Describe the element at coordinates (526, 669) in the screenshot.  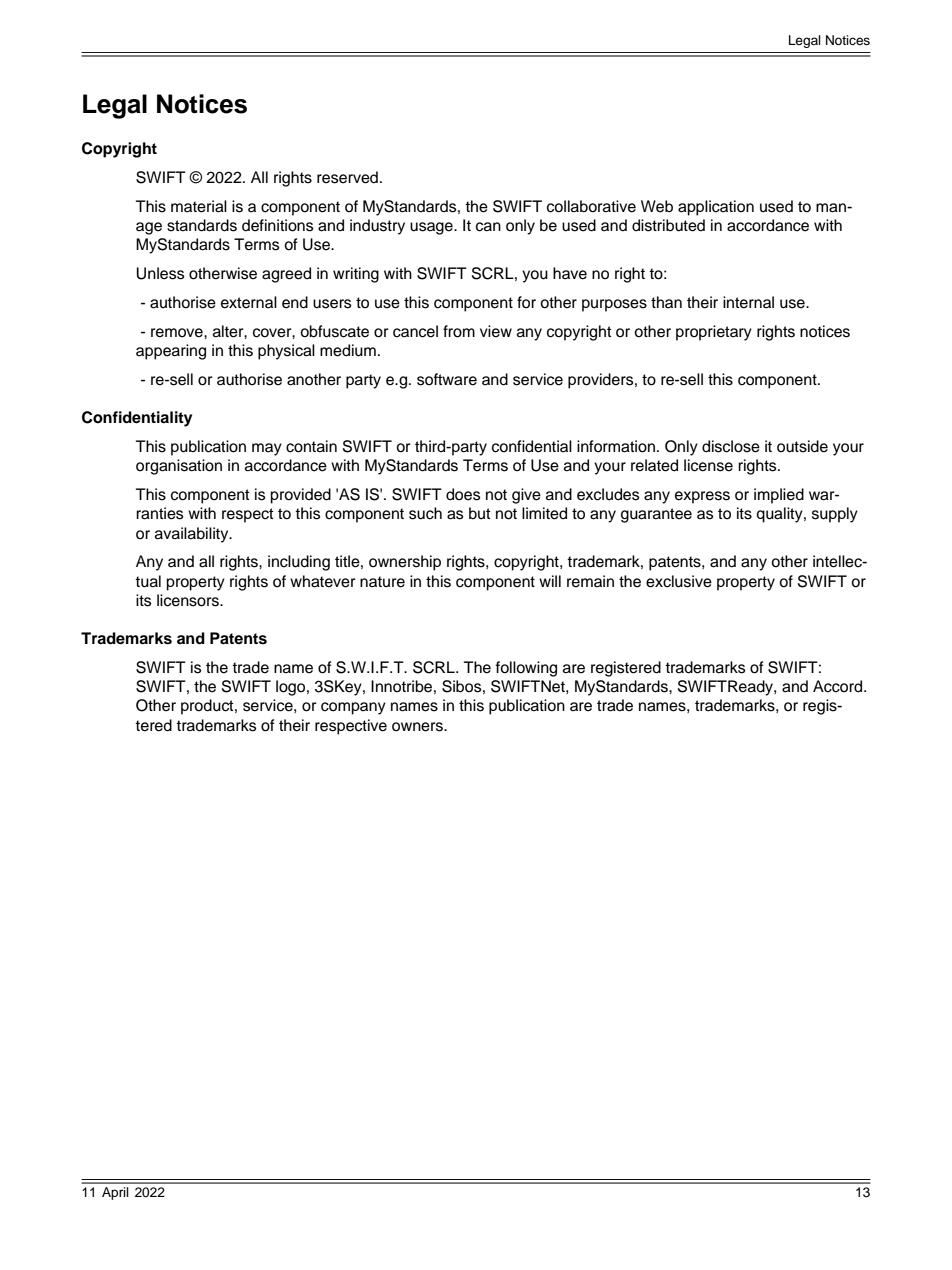
I see `following` at that location.
